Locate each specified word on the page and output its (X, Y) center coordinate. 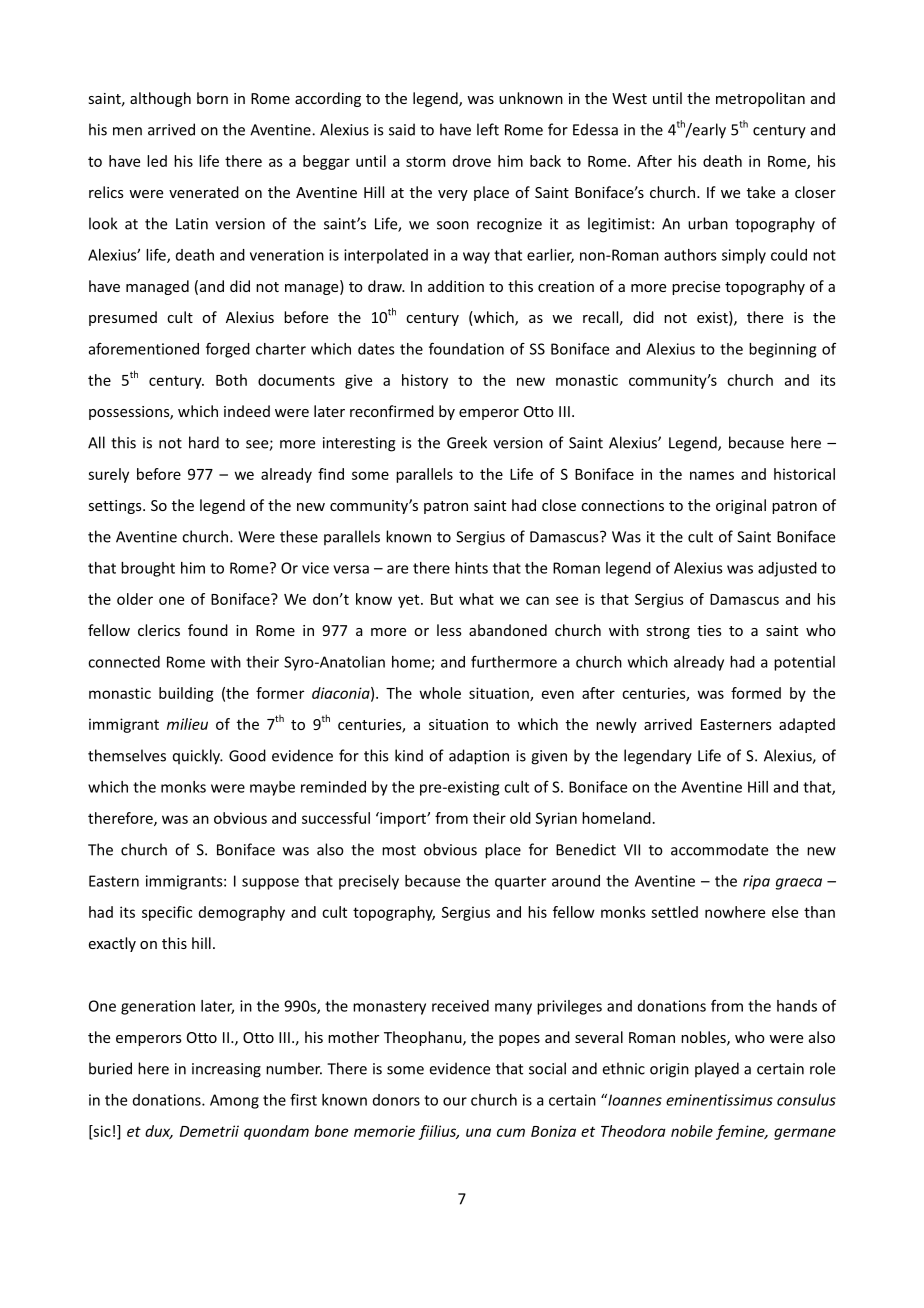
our (455, 1101)
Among (234, 1101)
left (488, 129)
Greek (467, 442)
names (712, 475)
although (160, 99)
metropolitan (760, 99)
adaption (479, 757)
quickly (197, 757)
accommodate (719, 849)
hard (204, 442)
